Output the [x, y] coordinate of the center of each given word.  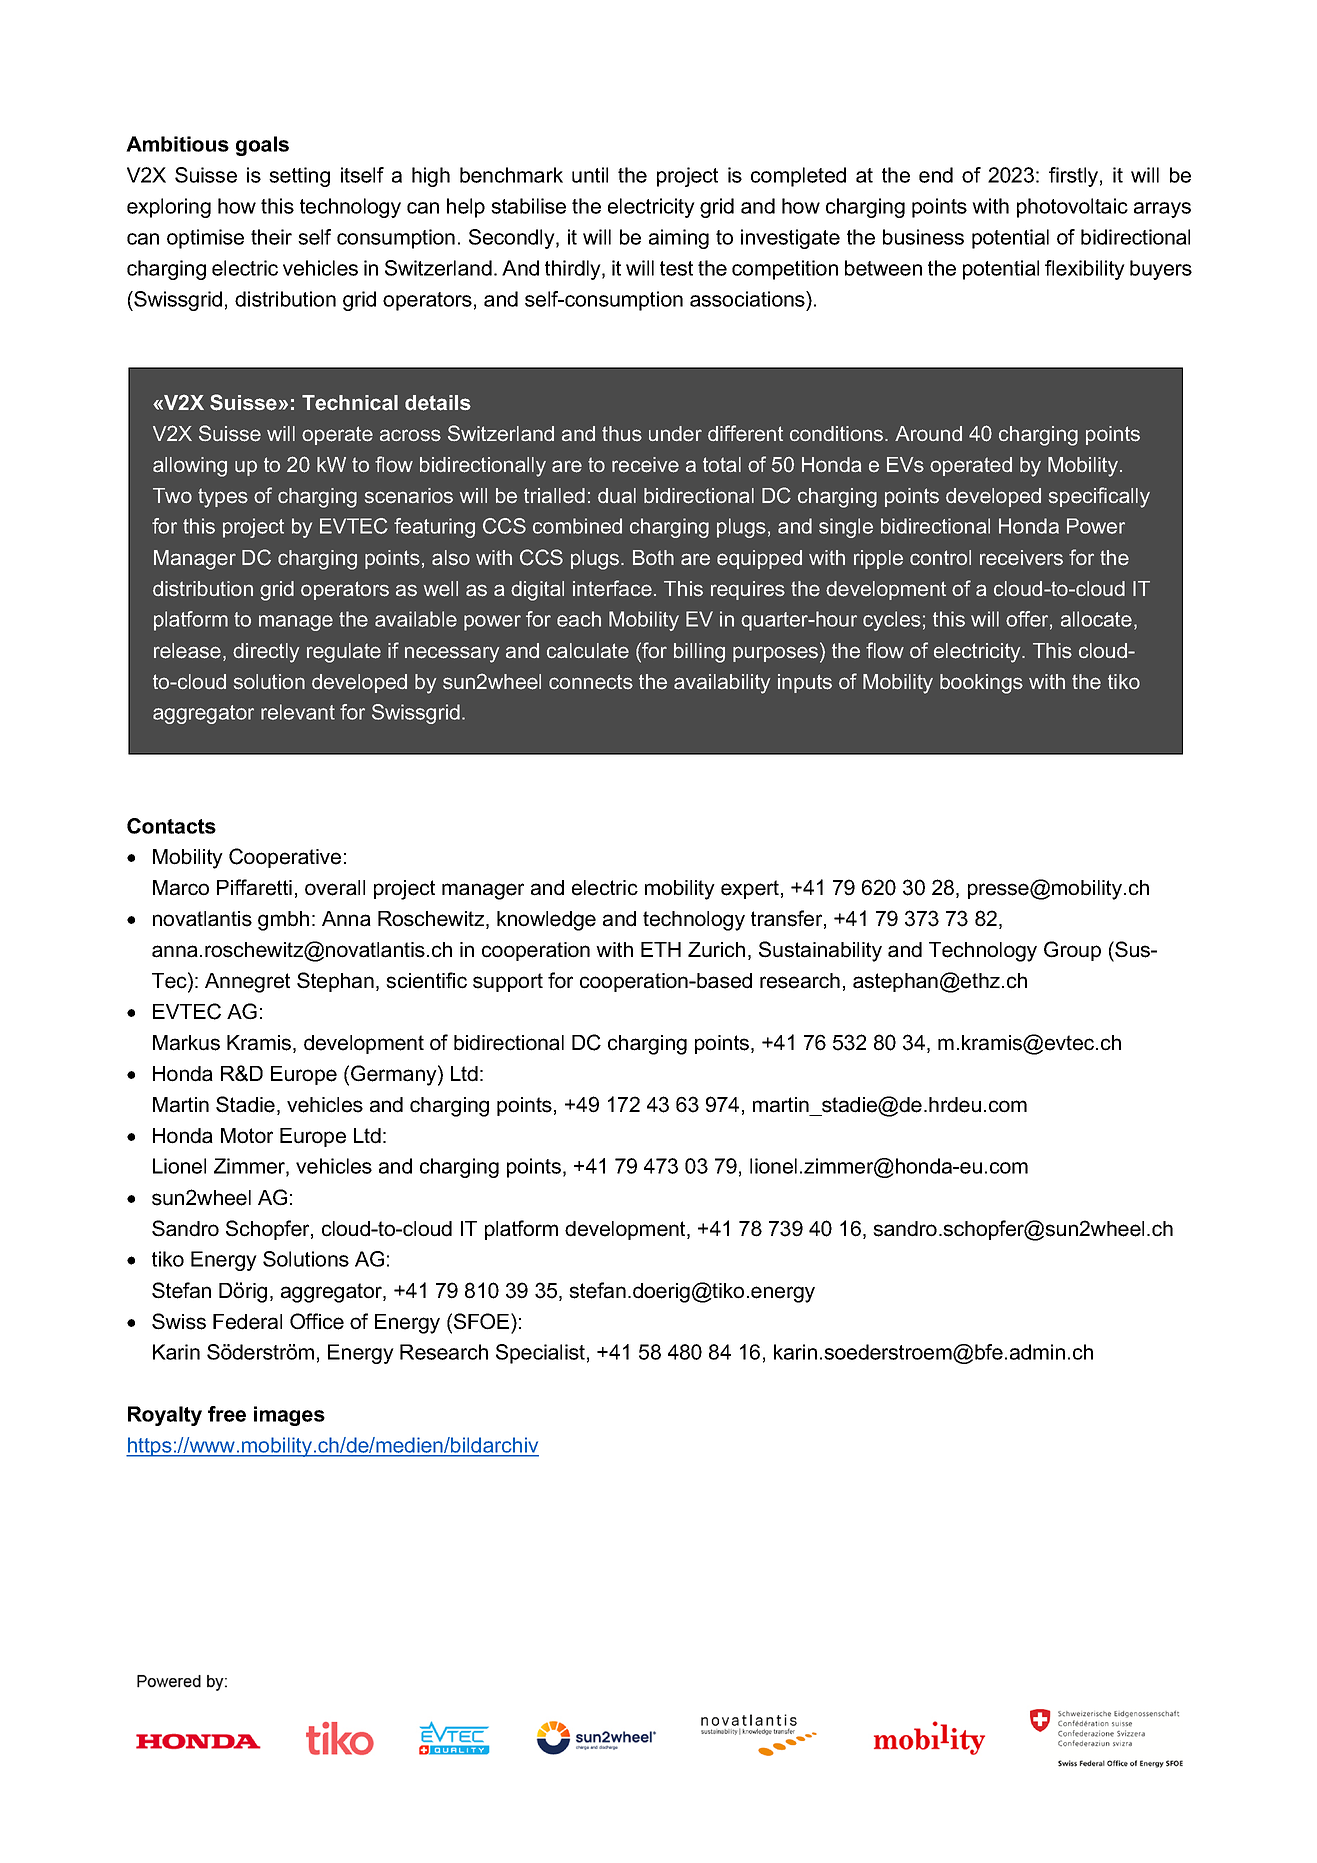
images [289, 1416]
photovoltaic [1072, 208]
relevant [298, 712]
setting [299, 177]
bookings [981, 684]
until [590, 175]
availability [722, 684]
